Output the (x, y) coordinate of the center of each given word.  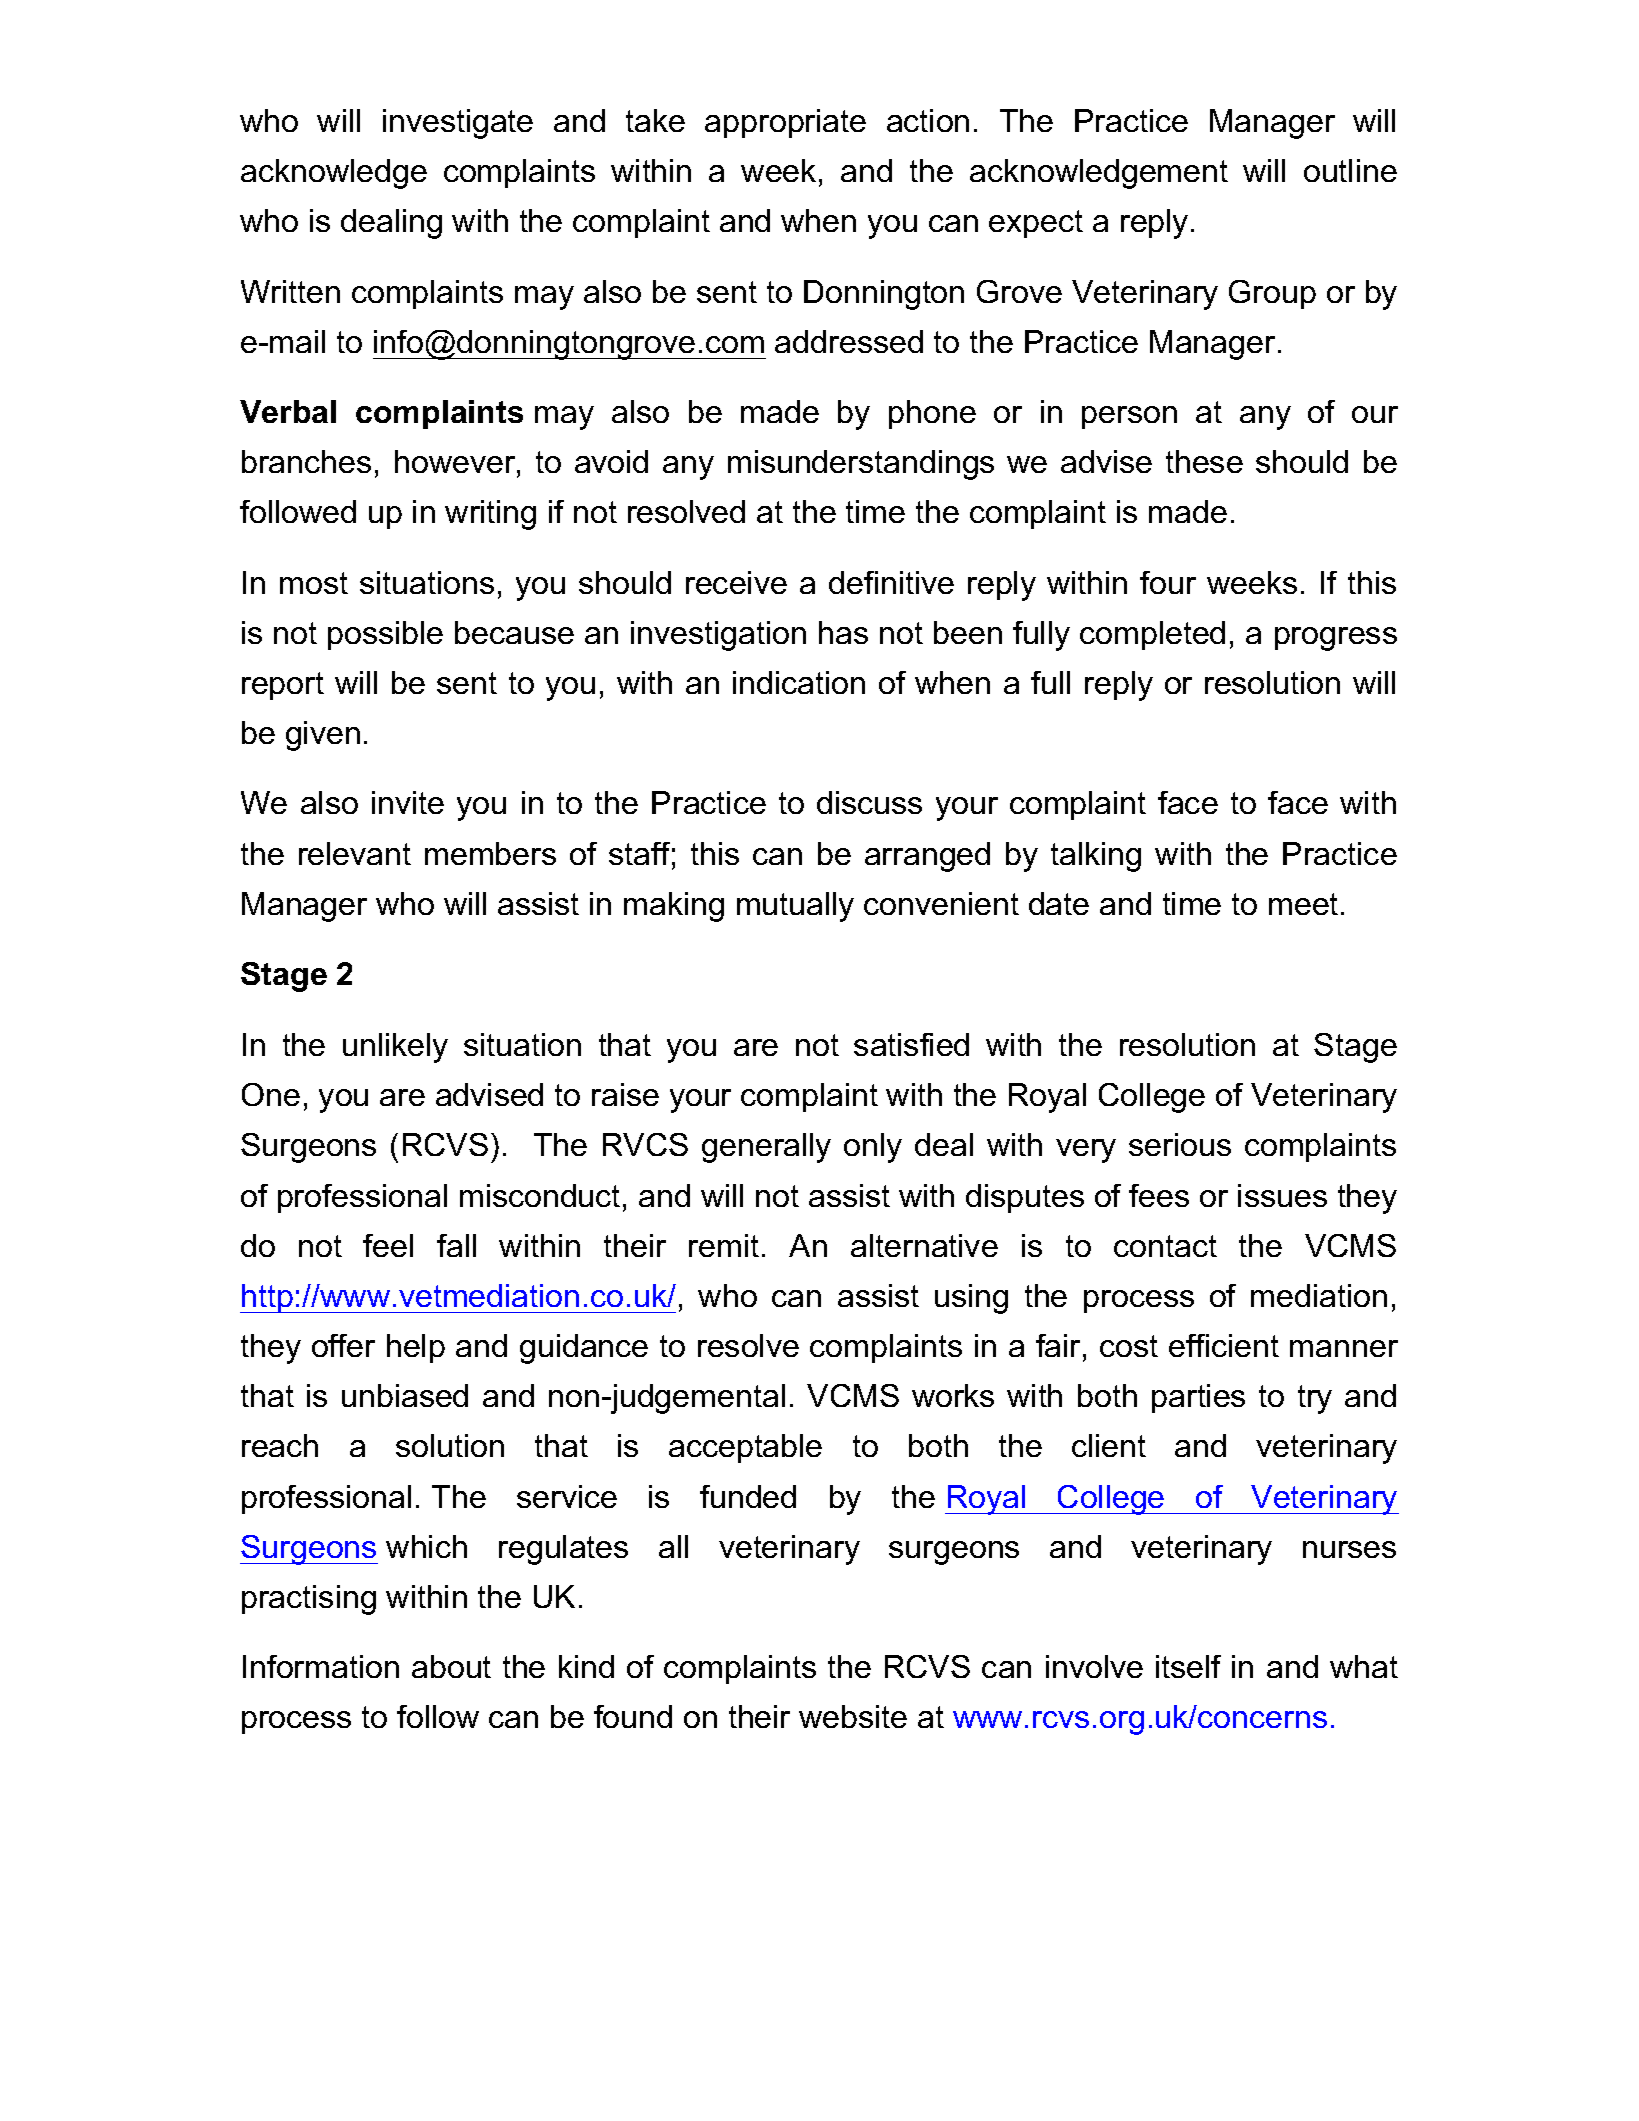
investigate (458, 124)
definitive (891, 582)
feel (388, 1245)
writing (490, 515)
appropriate (785, 123)
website (853, 1716)
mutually (795, 907)
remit (724, 1245)
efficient (1224, 1345)
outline (1350, 170)
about (451, 1666)
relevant (355, 853)
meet (1303, 904)
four (1168, 582)
